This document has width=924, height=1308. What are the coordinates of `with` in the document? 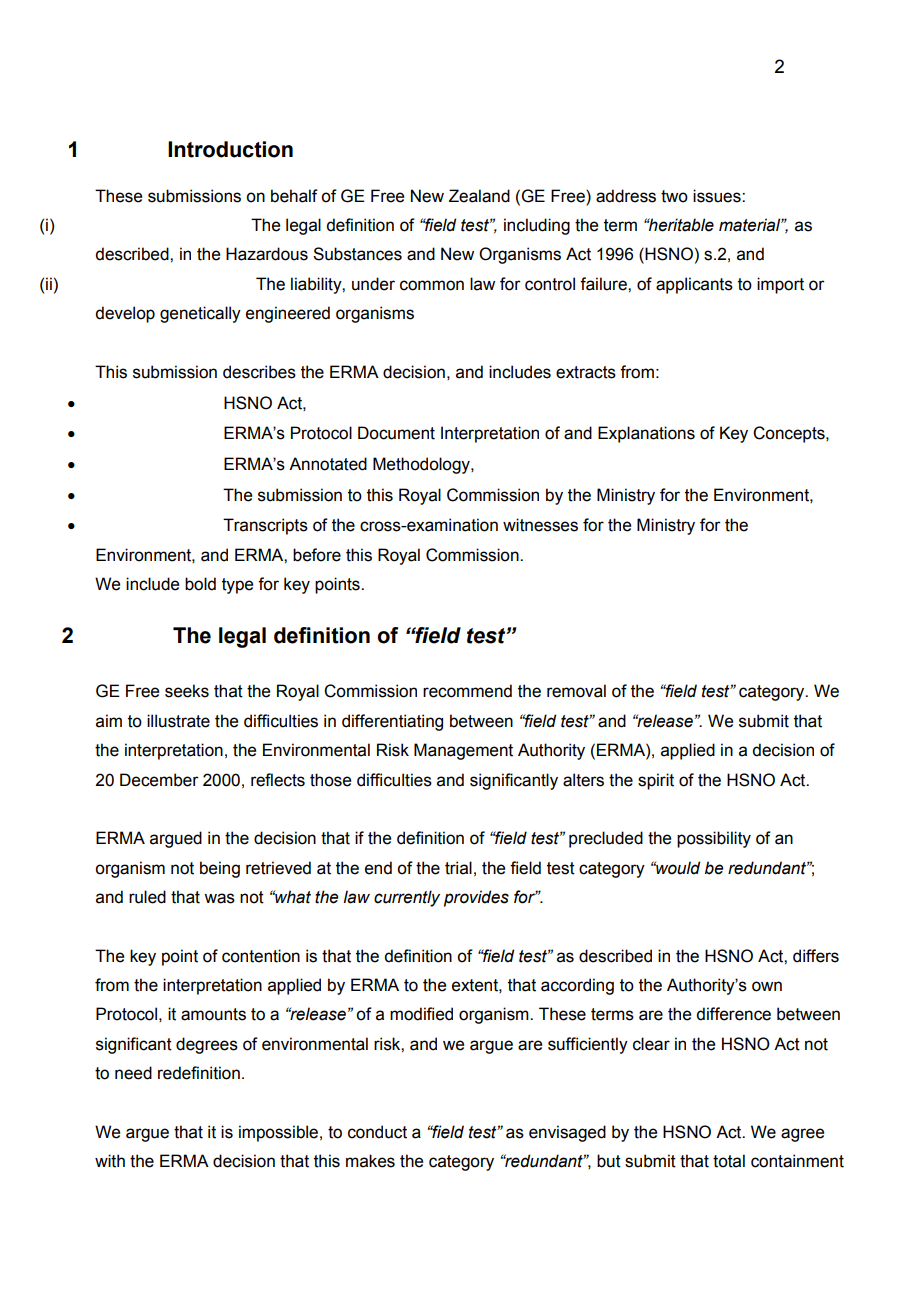 It's located at (110, 1161).
